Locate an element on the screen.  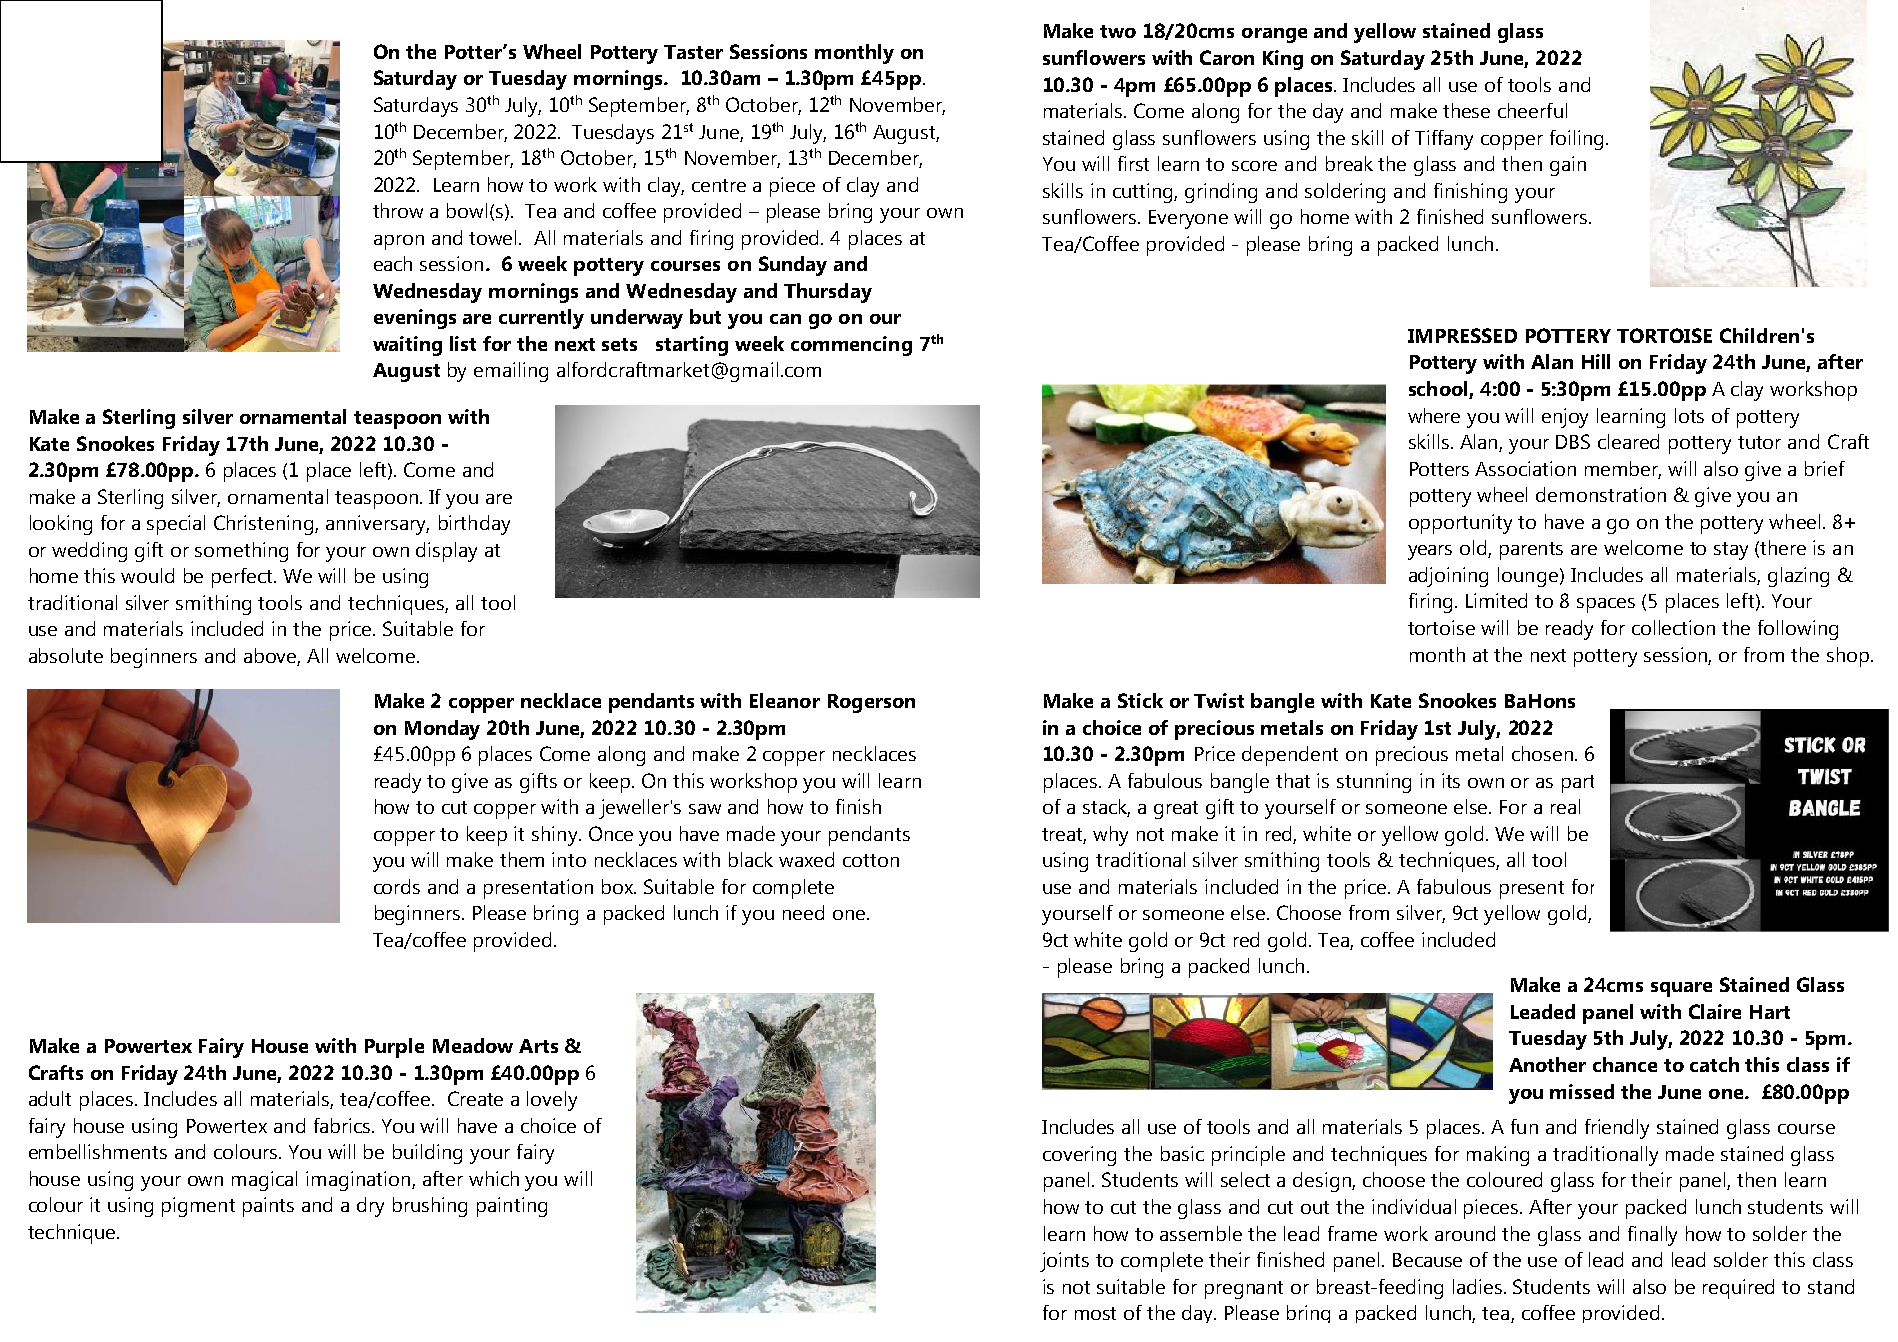
throw is located at coordinates (398, 210).
